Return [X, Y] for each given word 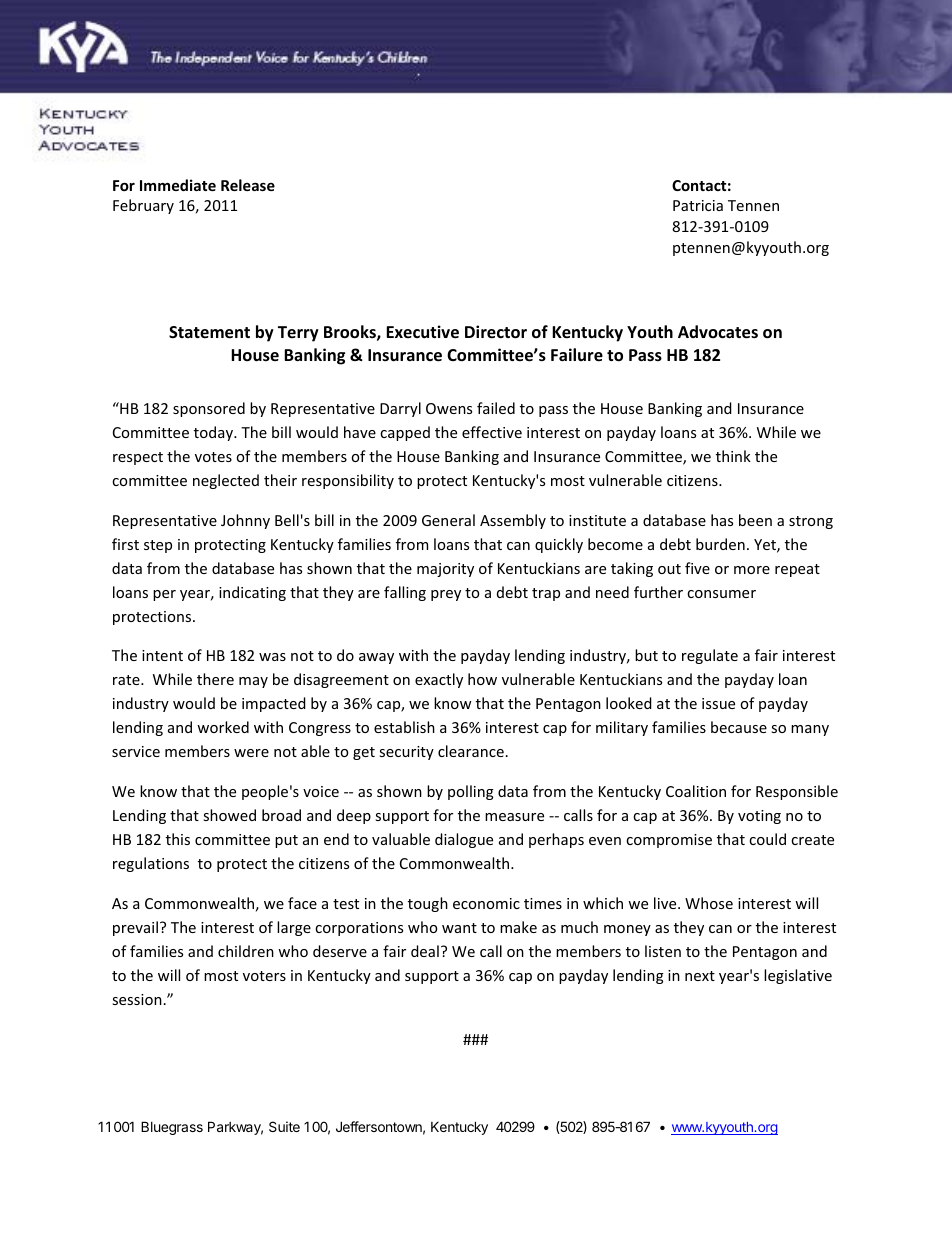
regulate [710, 656]
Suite [284, 1126]
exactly [439, 680]
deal [425, 951]
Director [496, 332]
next [700, 976]
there [215, 679]
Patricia [698, 205]
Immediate [178, 185]
